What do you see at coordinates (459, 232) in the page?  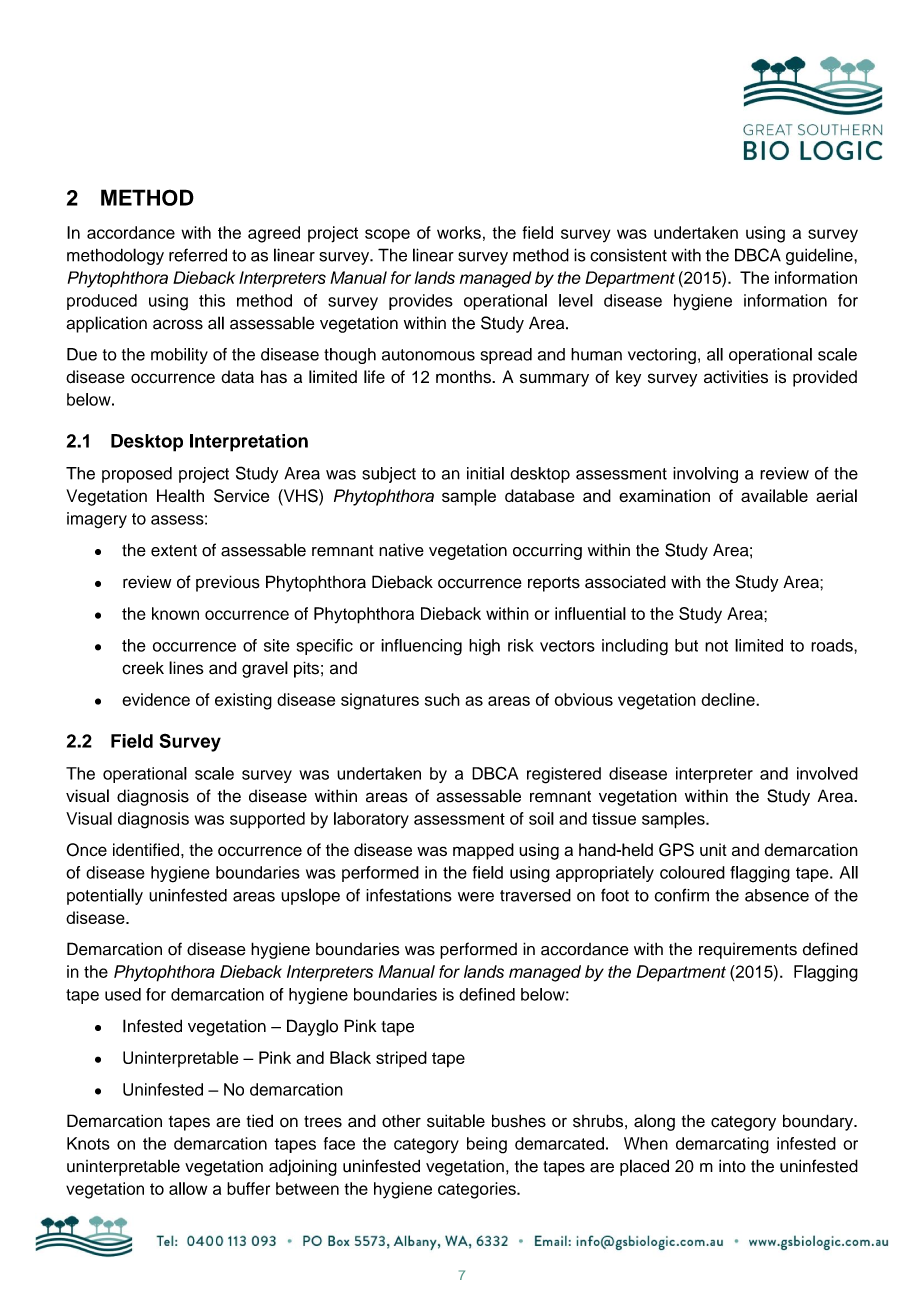 I see `works` at bounding box center [459, 232].
